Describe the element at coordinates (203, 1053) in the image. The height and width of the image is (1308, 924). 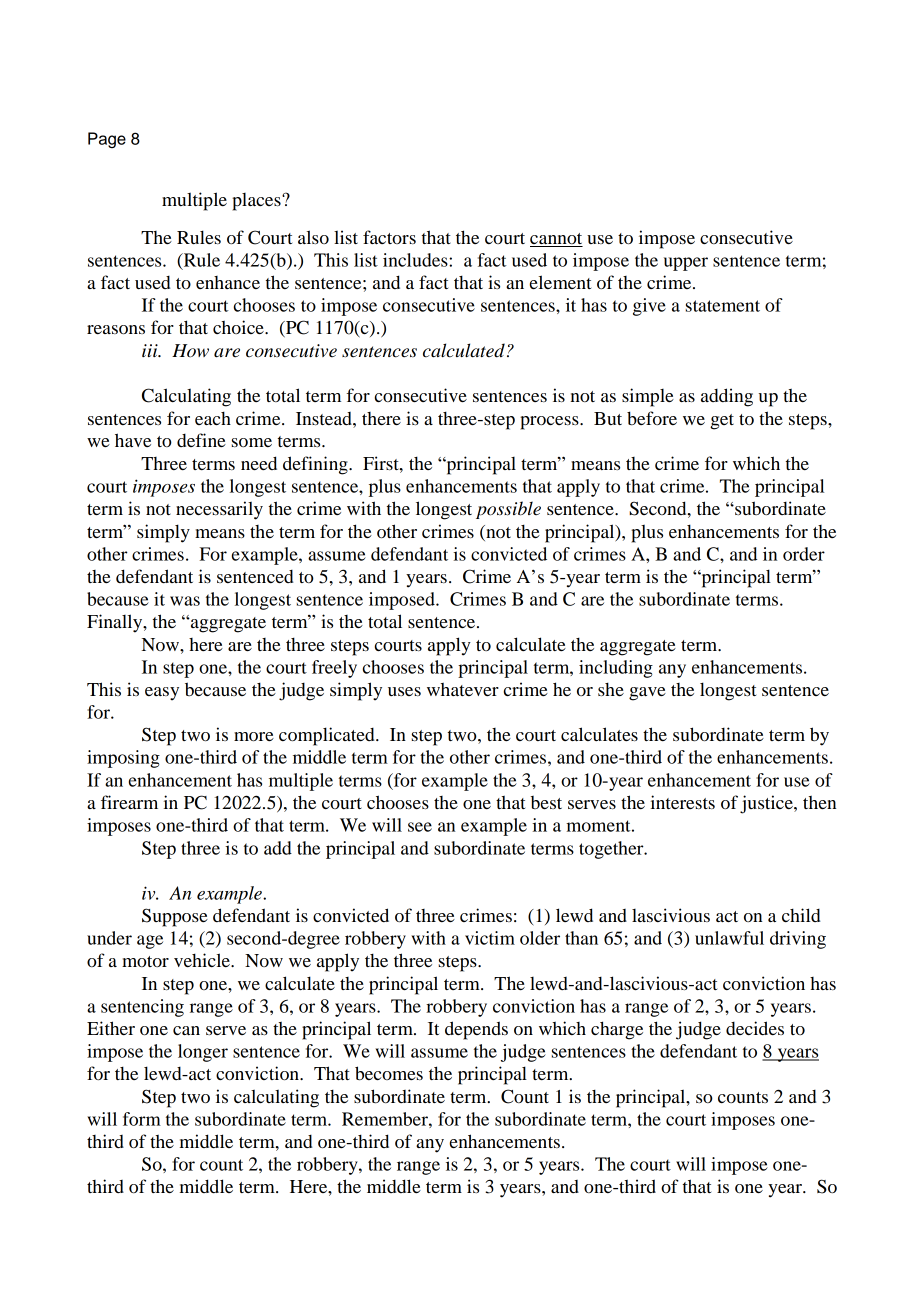
I see `longer` at that location.
